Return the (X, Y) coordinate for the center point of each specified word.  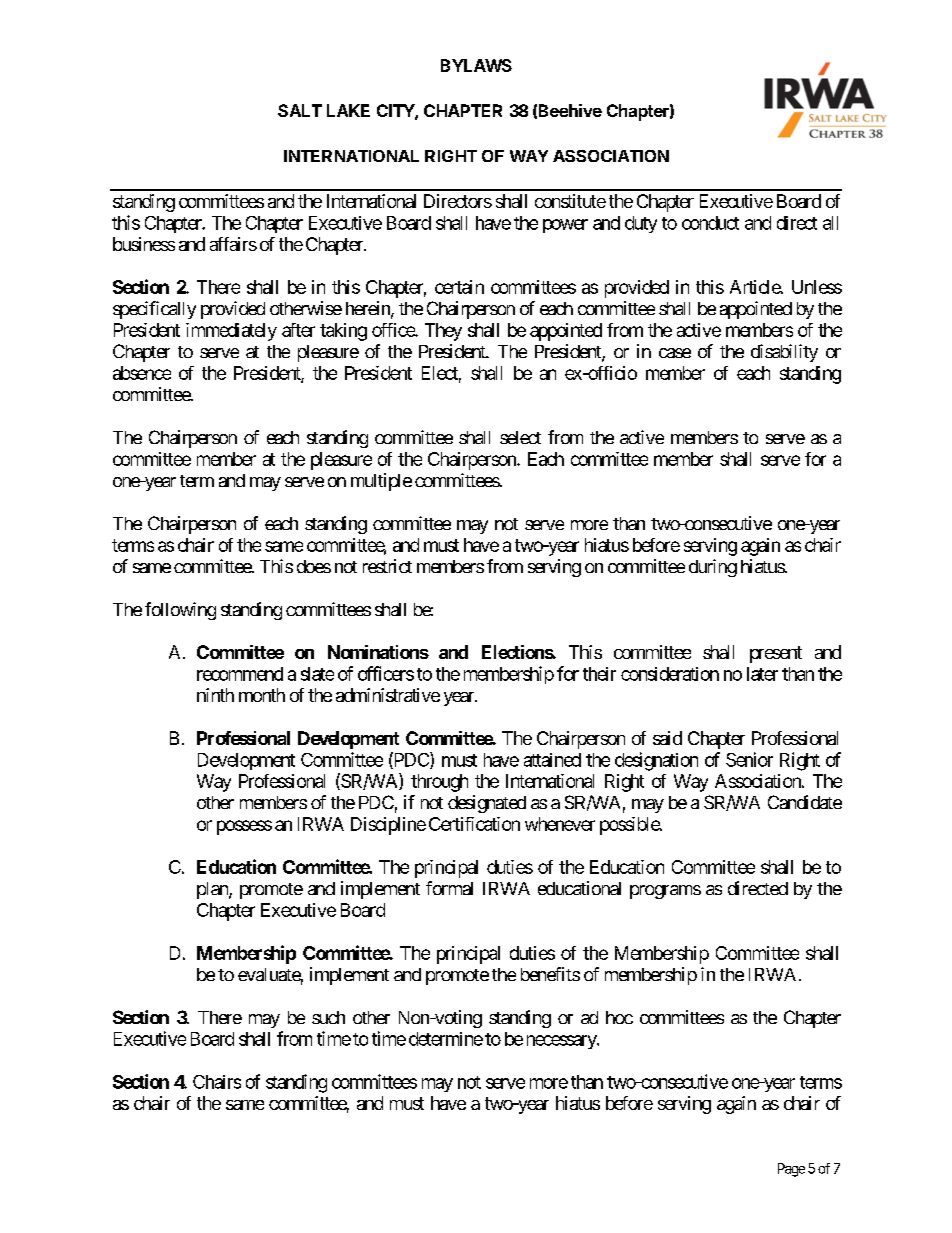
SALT (300, 110)
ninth (215, 695)
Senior (749, 759)
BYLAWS (476, 65)
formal (449, 888)
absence (142, 373)
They (443, 332)
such (328, 1017)
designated (487, 804)
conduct (710, 223)
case (675, 353)
